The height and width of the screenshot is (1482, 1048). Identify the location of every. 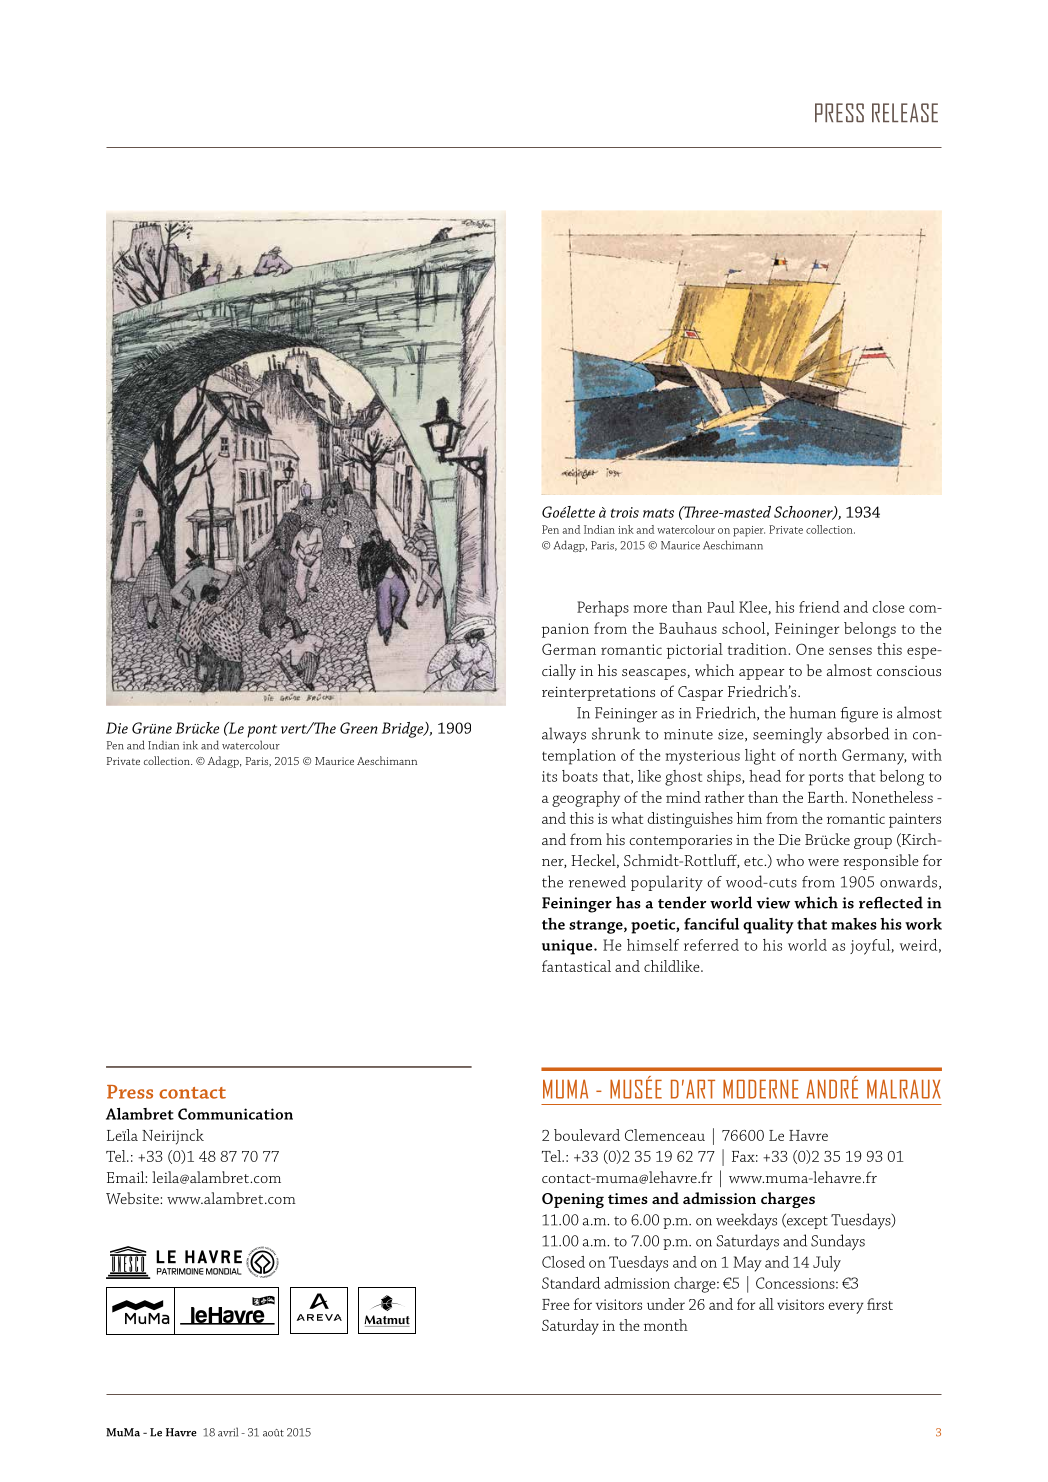
(846, 1308).
